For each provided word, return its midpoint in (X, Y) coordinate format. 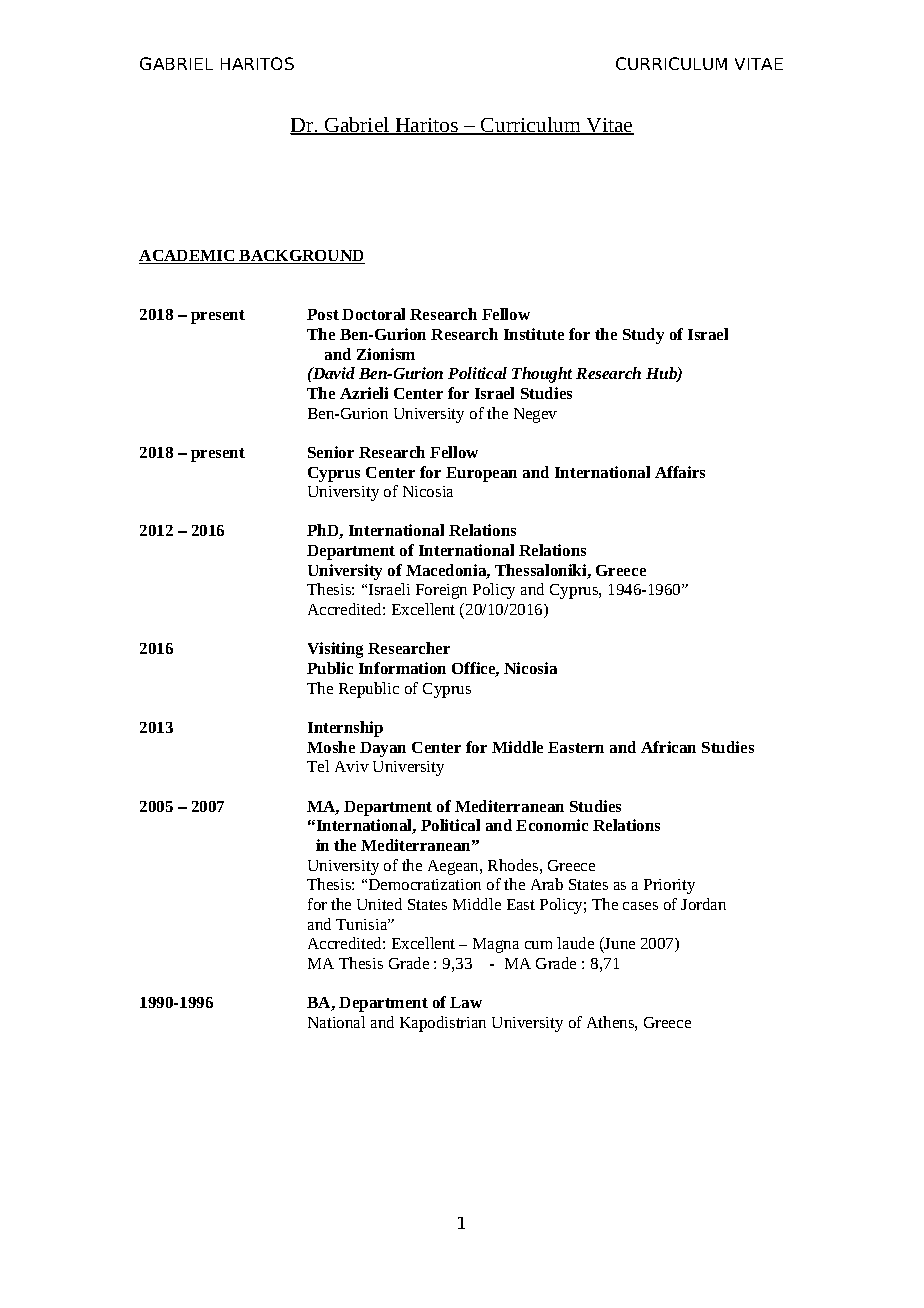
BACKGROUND (301, 257)
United (379, 904)
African (668, 747)
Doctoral (373, 314)
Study (643, 336)
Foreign (441, 591)
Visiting (335, 650)
